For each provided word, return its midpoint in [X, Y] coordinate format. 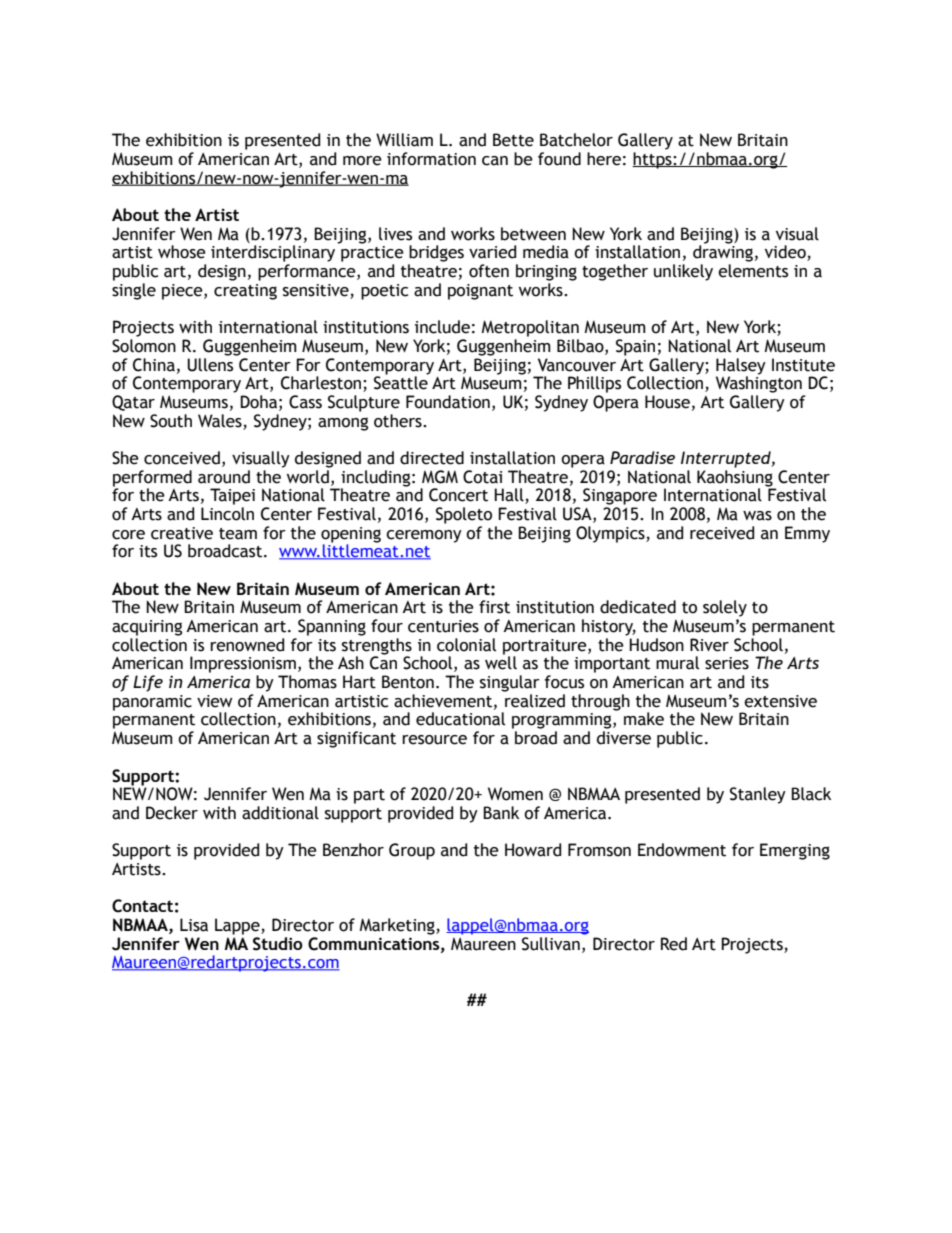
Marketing [398, 926]
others [399, 421]
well [501, 662]
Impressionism [243, 664]
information [431, 159]
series [727, 663]
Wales [220, 421]
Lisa [194, 925]
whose [182, 252]
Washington [759, 383]
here [604, 159]
